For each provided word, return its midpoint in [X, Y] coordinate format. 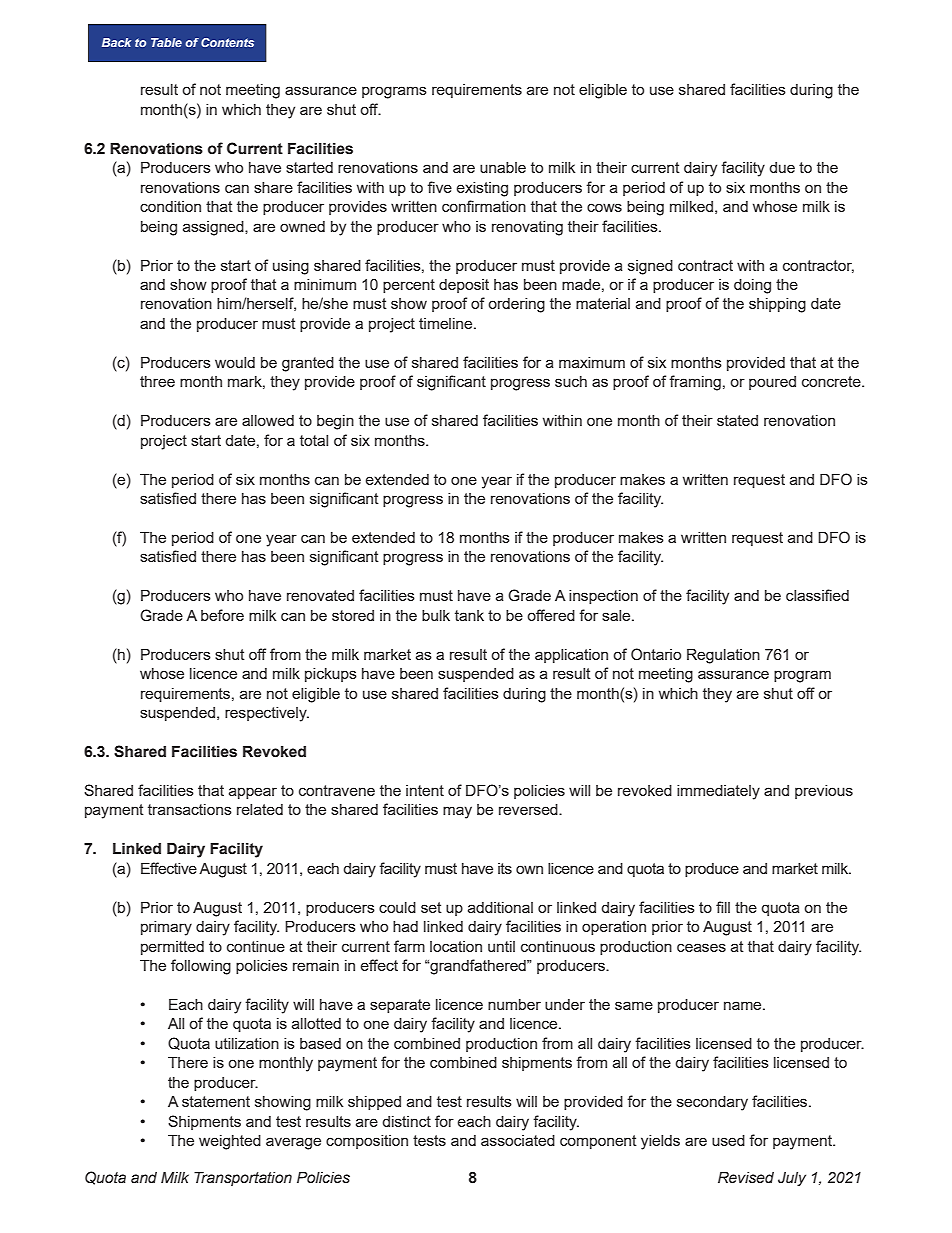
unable [503, 167]
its [505, 868]
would [235, 362]
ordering [516, 305]
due [782, 167]
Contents [227, 42]
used [728, 1140]
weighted [230, 1142]
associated [518, 1140]
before [222, 615]
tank [469, 615]
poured [772, 383]
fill [723, 907]
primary [166, 928]
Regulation [723, 656]
